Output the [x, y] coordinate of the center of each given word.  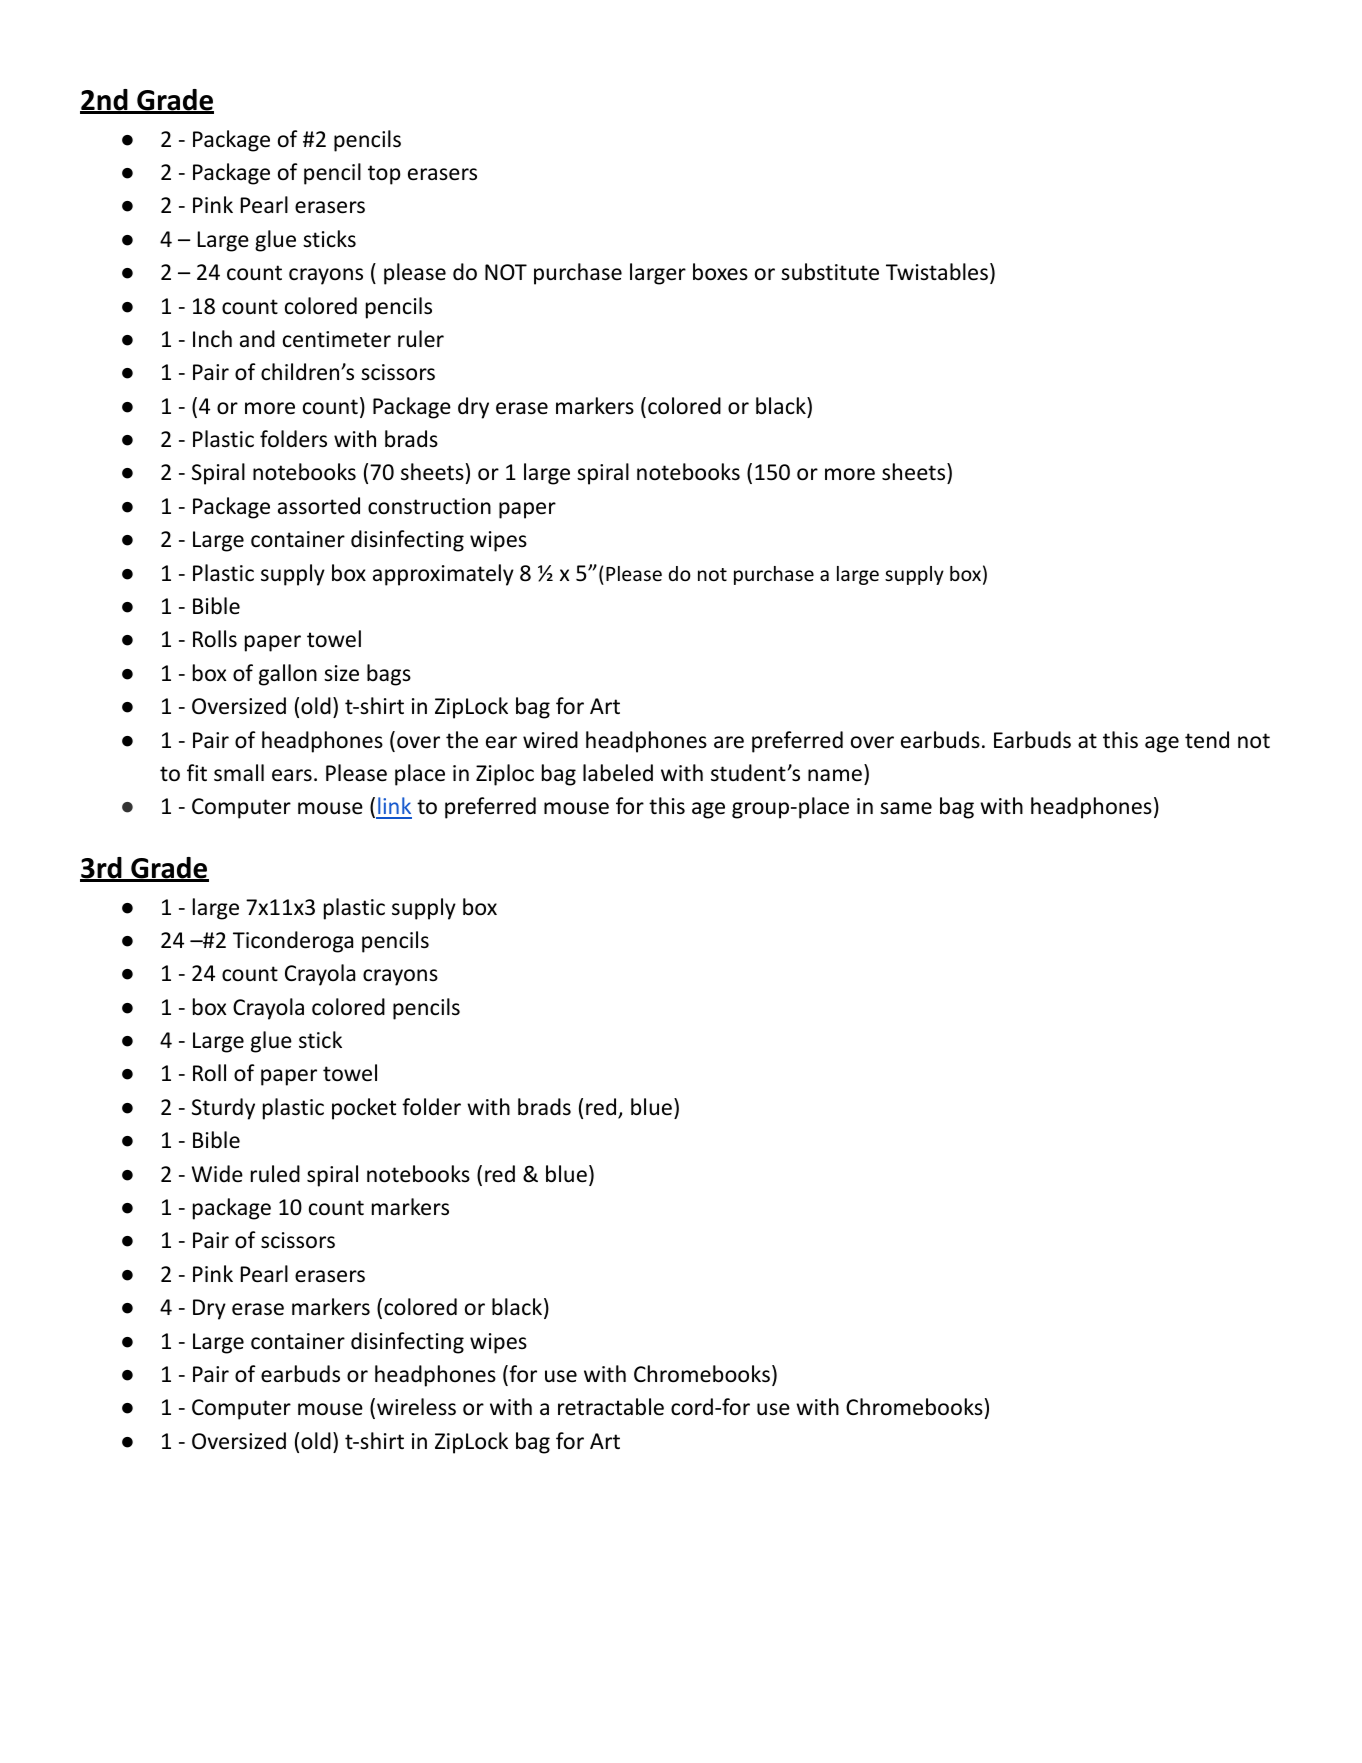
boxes [720, 272]
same [906, 808]
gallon [288, 675]
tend [1207, 740]
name [835, 775]
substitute [830, 272]
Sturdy [223, 1109]
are [729, 742]
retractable [611, 1407]
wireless [416, 1407]
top [384, 175]
